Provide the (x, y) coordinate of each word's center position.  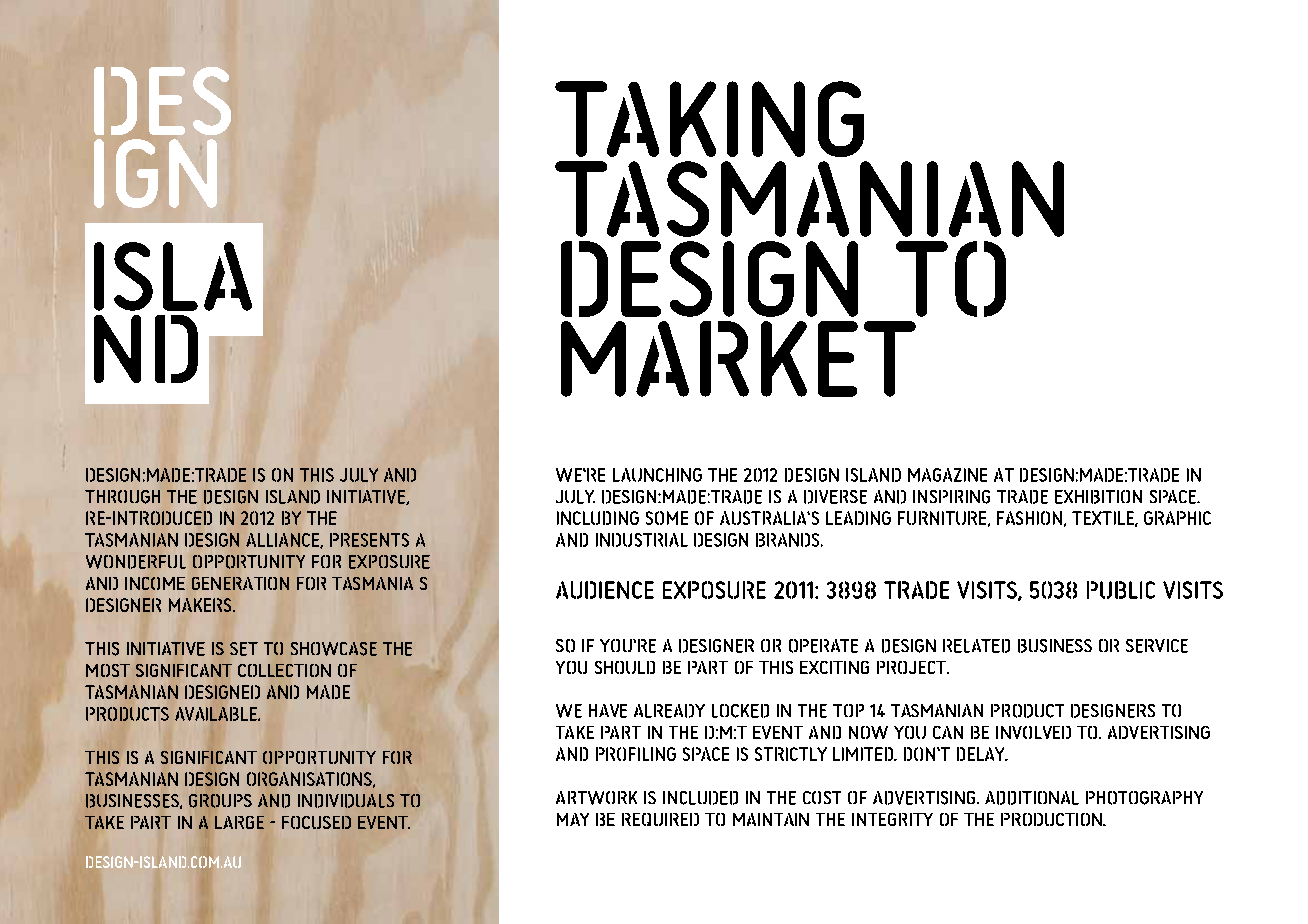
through (122, 497)
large (239, 822)
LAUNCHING (657, 475)
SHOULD (625, 667)
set (244, 649)
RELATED (976, 646)
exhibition (1098, 497)
